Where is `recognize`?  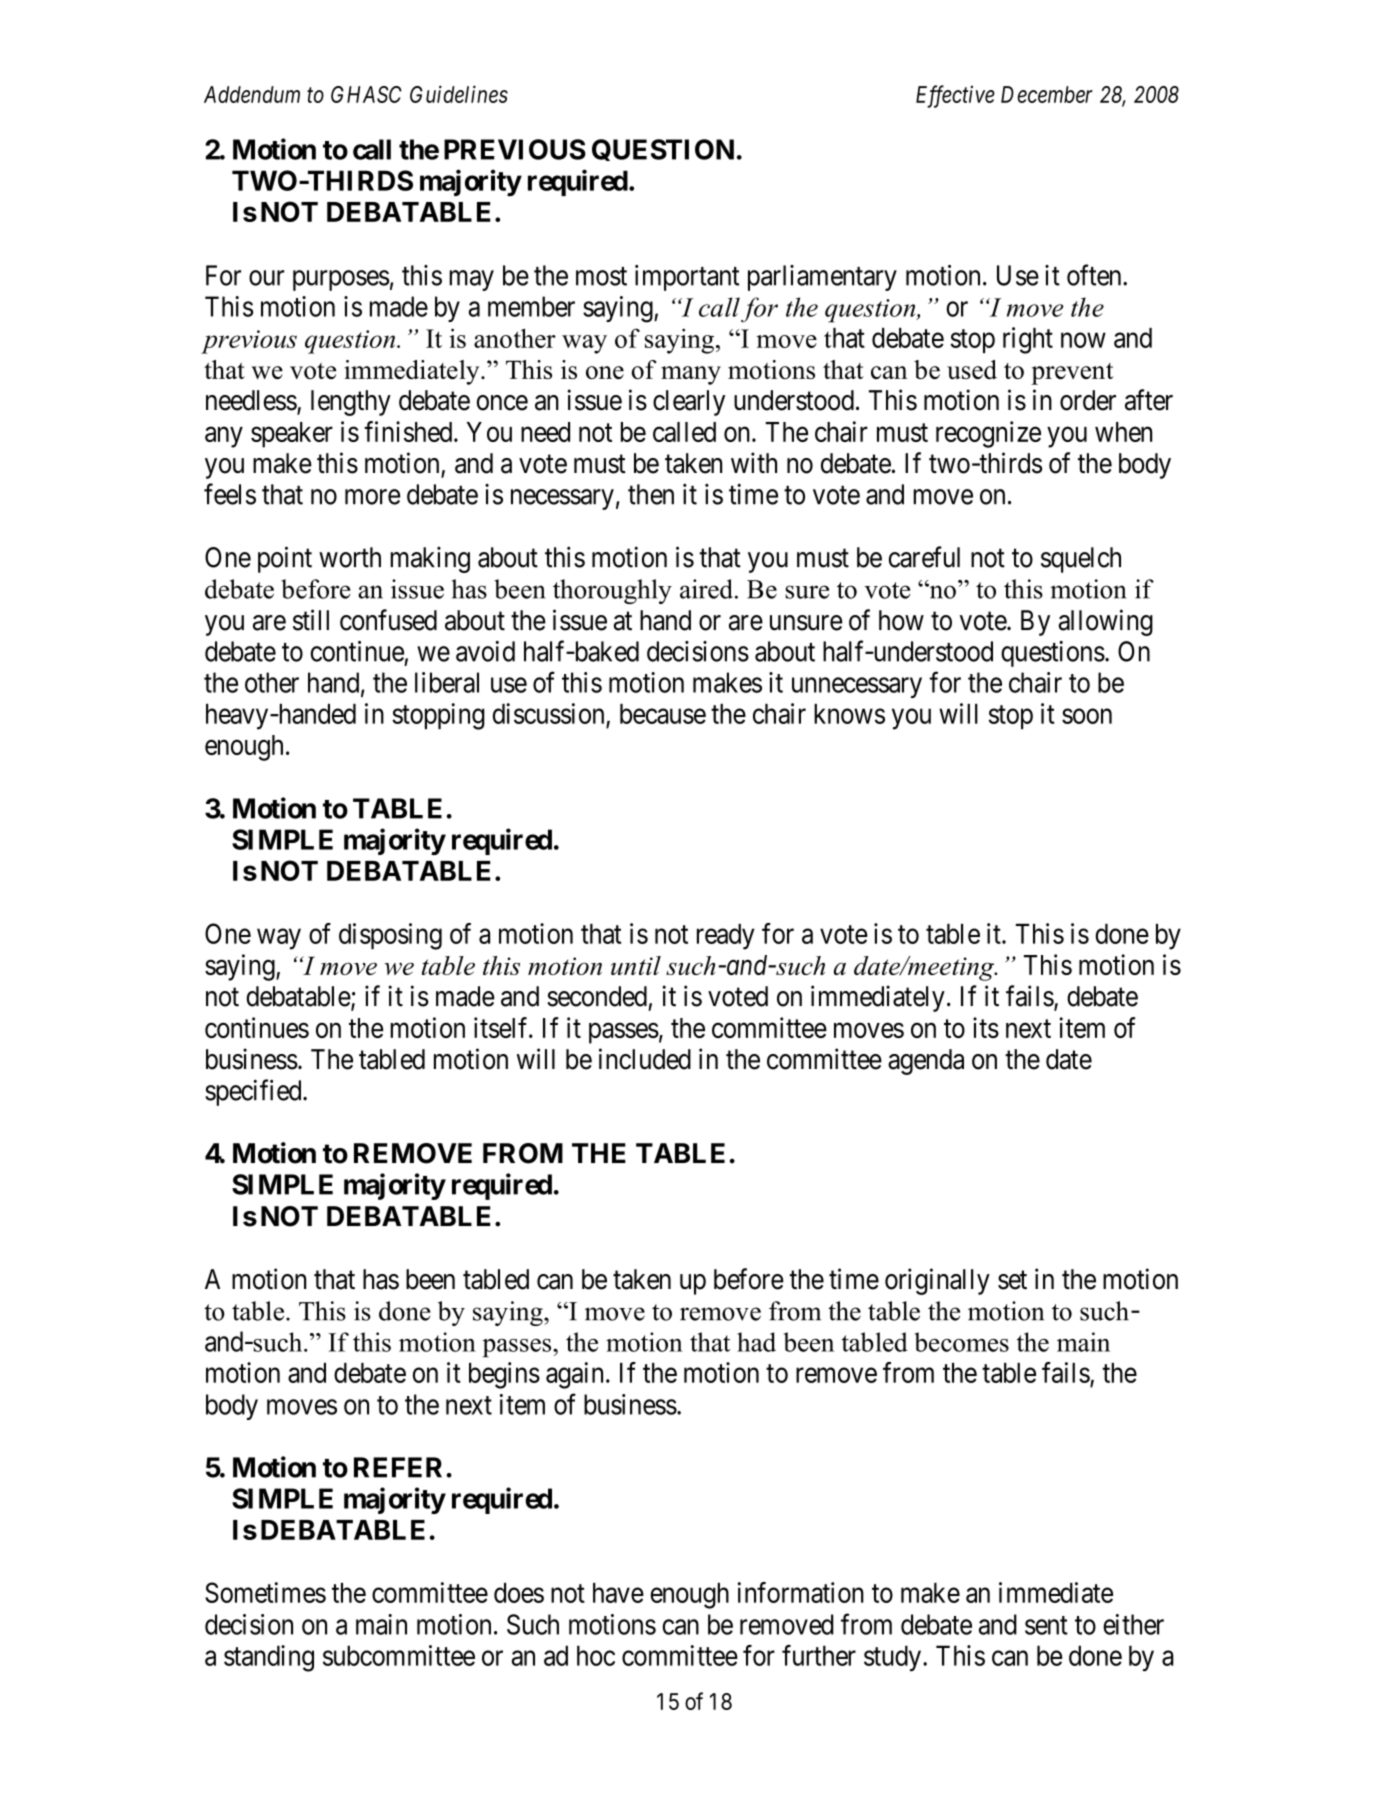
recognize is located at coordinates (988, 434).
